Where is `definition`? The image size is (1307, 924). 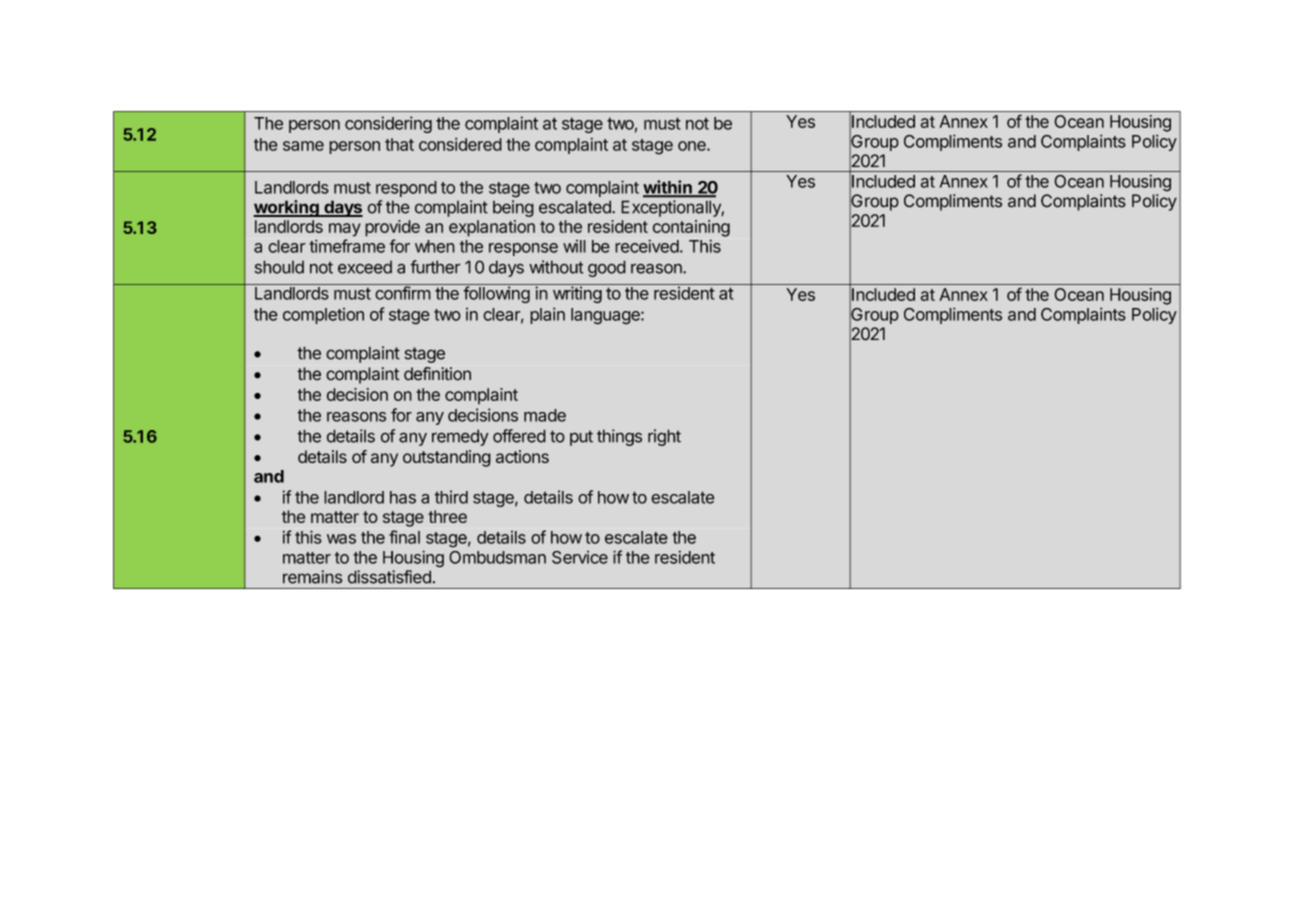
definition is located at coordinates (437, 374).
